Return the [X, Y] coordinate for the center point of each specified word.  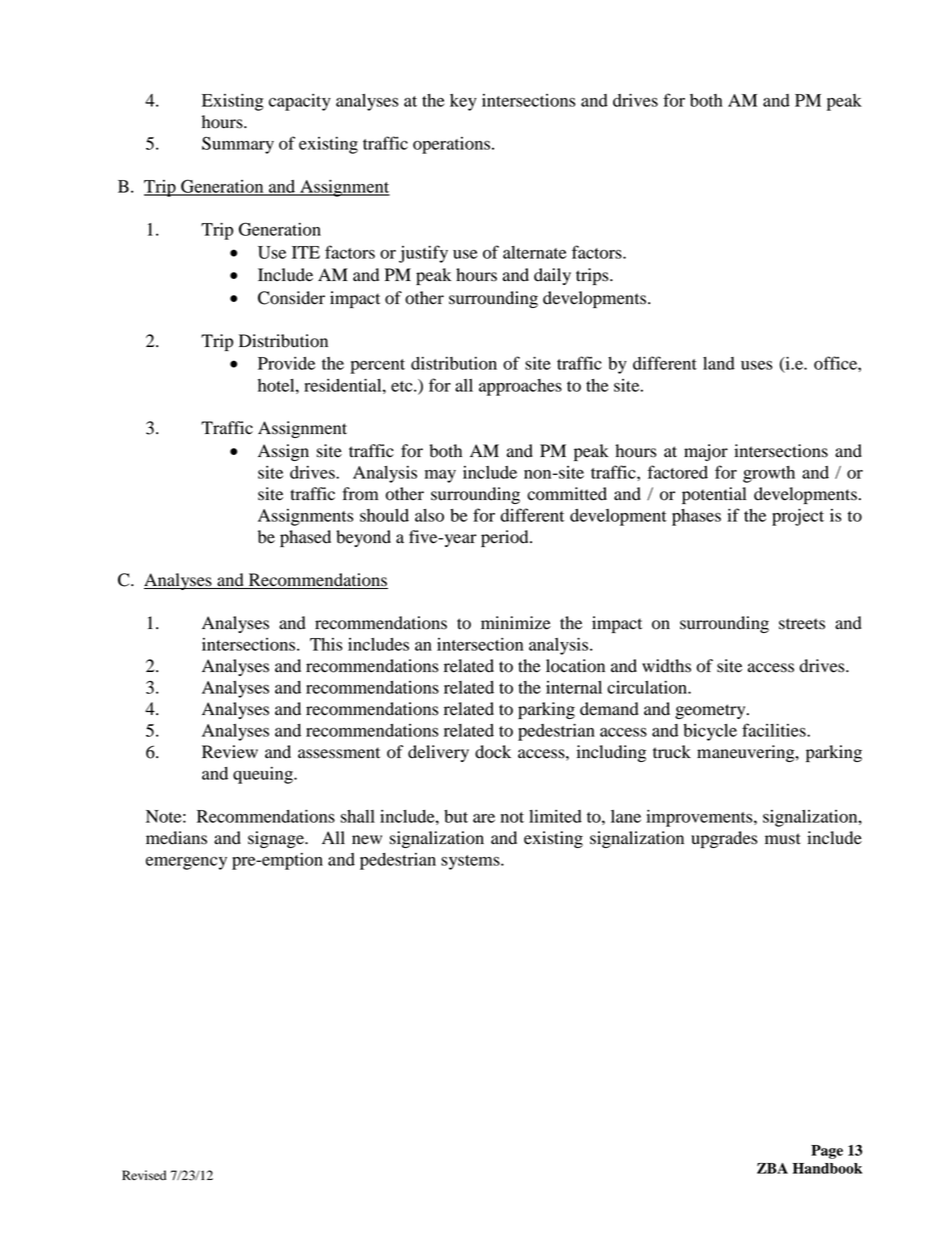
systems [471, 862]
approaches [520, 387]
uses [757, 365]
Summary [238, 145]
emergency [186, 863]
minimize [516, 623]
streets [802, 624]
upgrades [724, 839]
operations [451, 145]
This [326, 644]
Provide [286, 363]
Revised [144, 1175]
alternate [534, 252]
